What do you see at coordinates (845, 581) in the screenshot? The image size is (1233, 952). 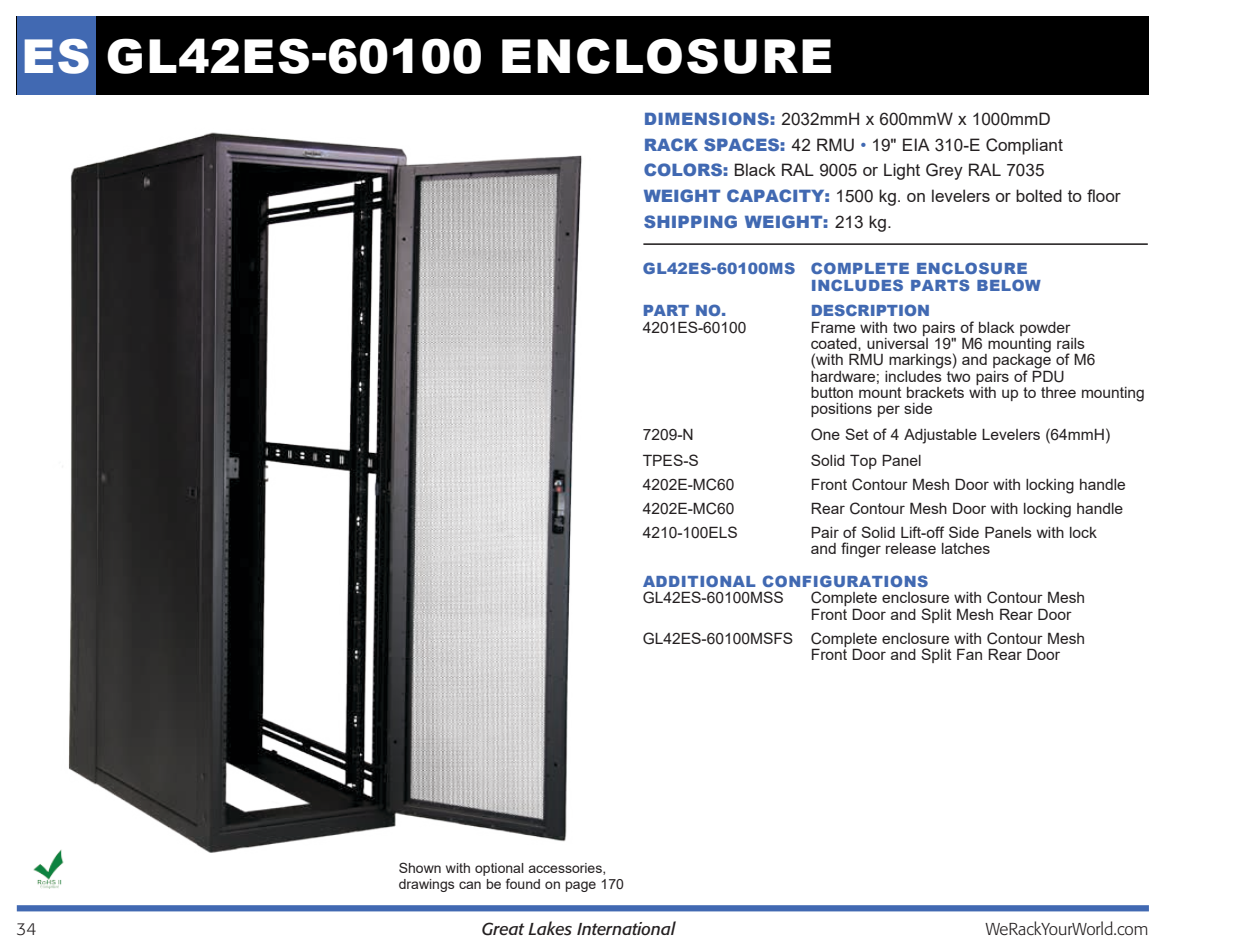 I see `Configurations` at bounding box center [845, 581].
